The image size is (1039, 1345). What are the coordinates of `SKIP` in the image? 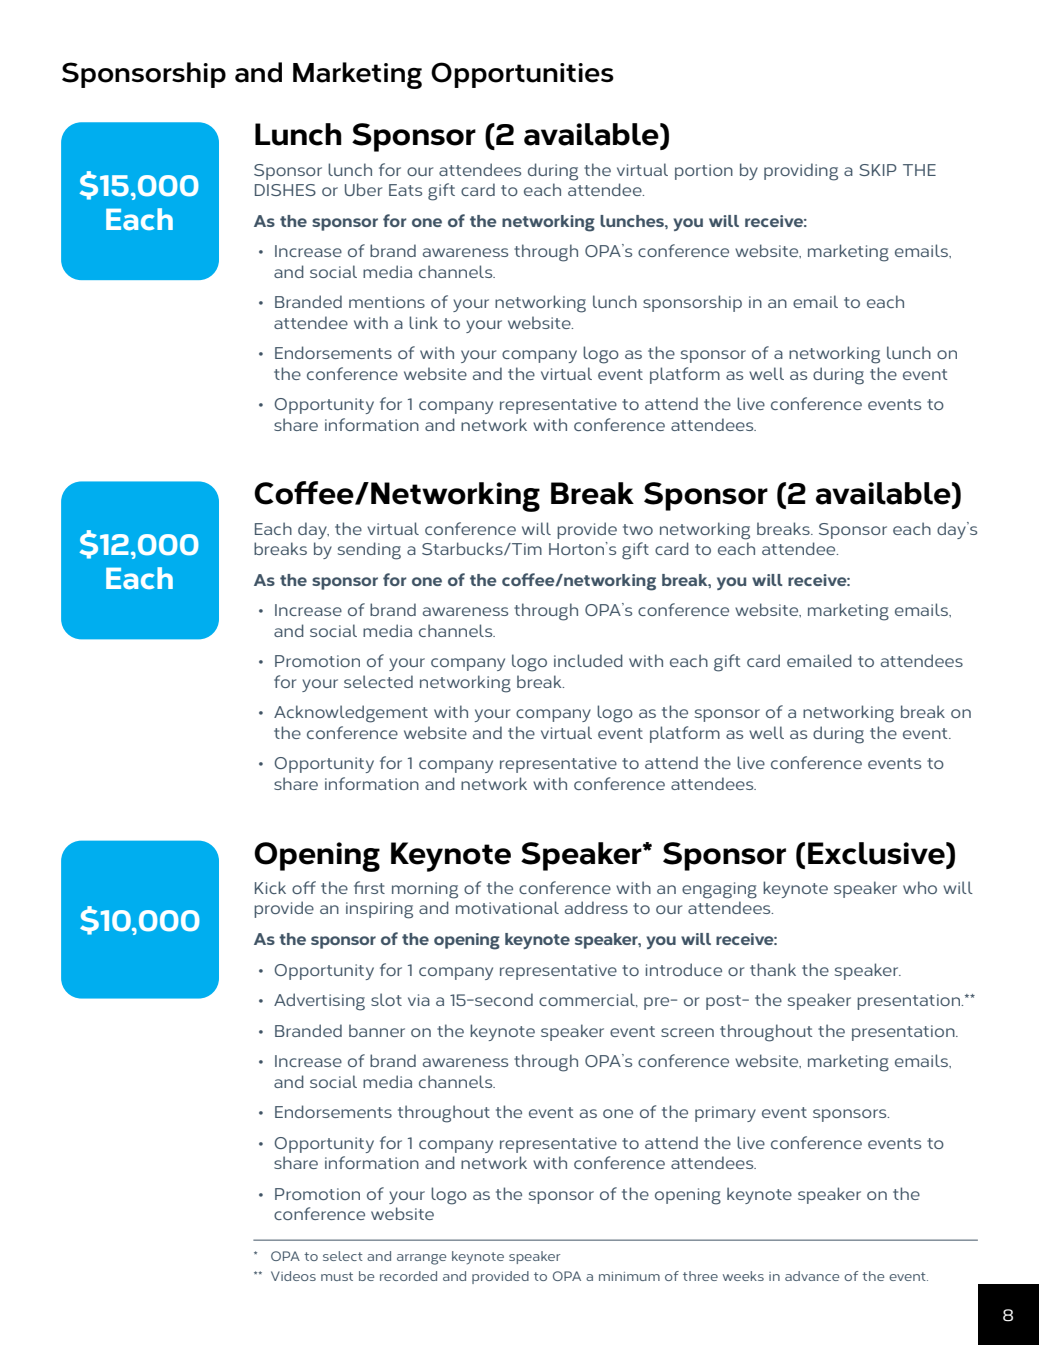 It's located at (878, 170).
